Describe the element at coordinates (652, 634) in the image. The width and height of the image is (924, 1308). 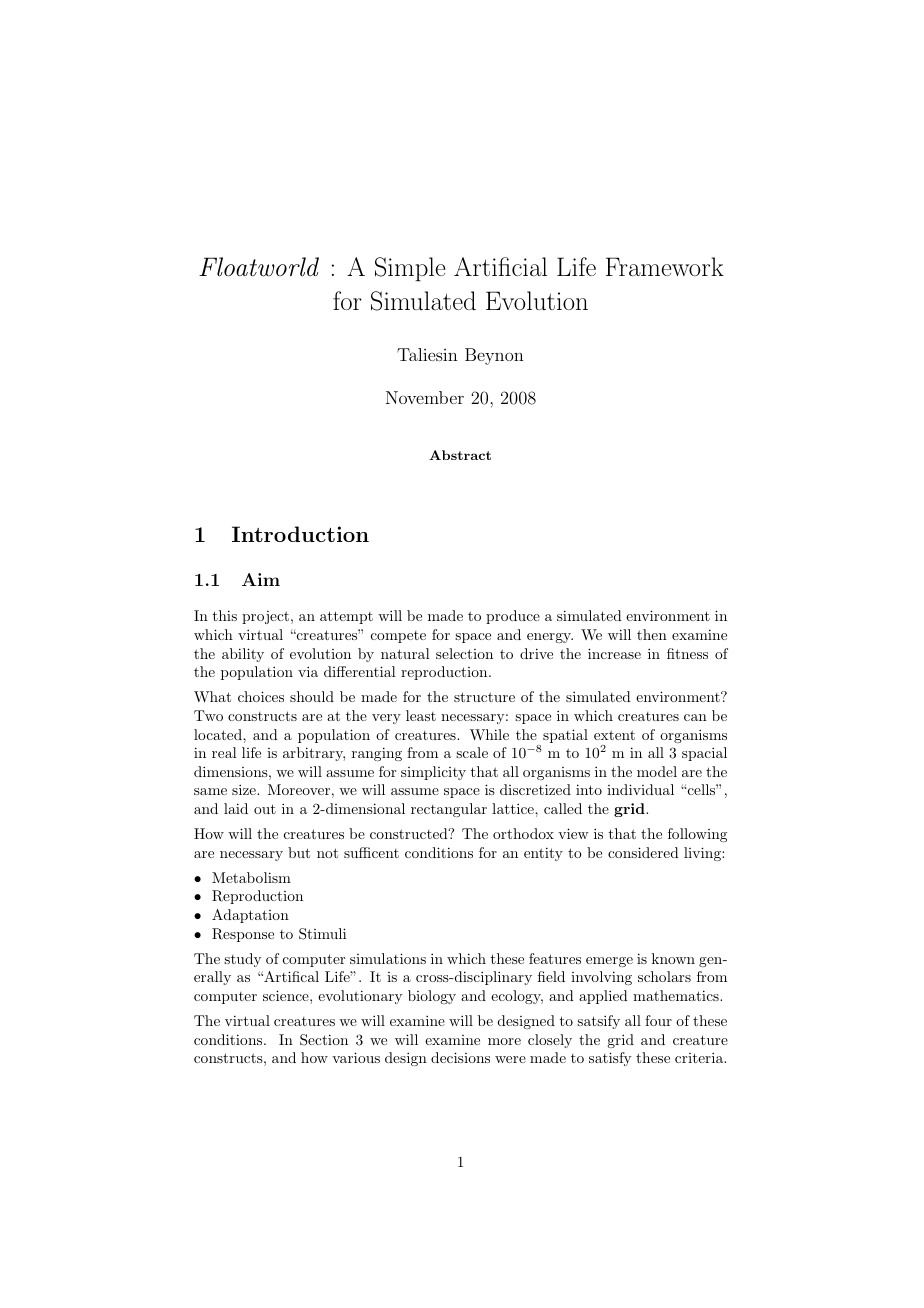
I see `then` at that location.
